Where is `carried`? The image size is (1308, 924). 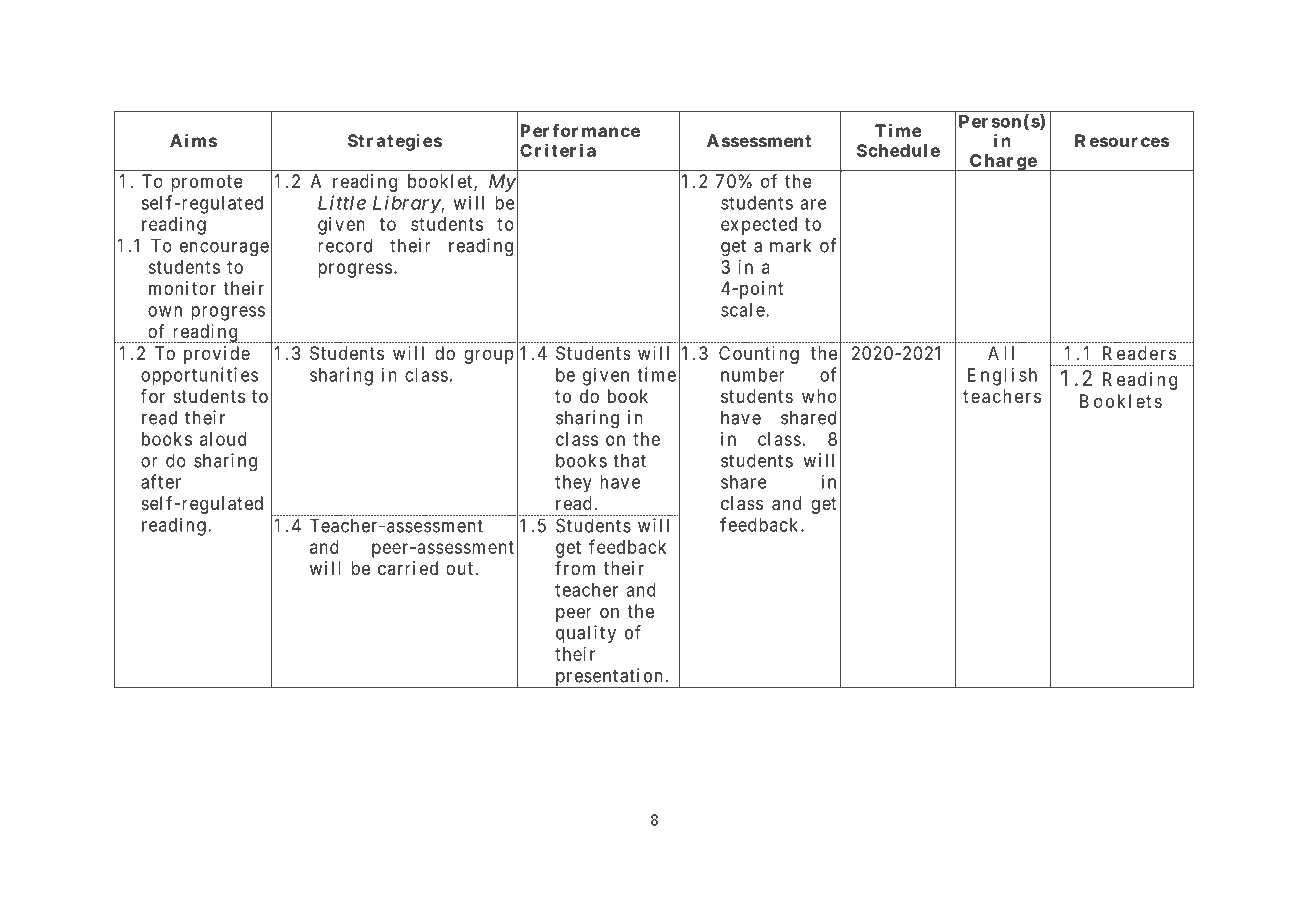
carried is located at coordinates (408, 568).
